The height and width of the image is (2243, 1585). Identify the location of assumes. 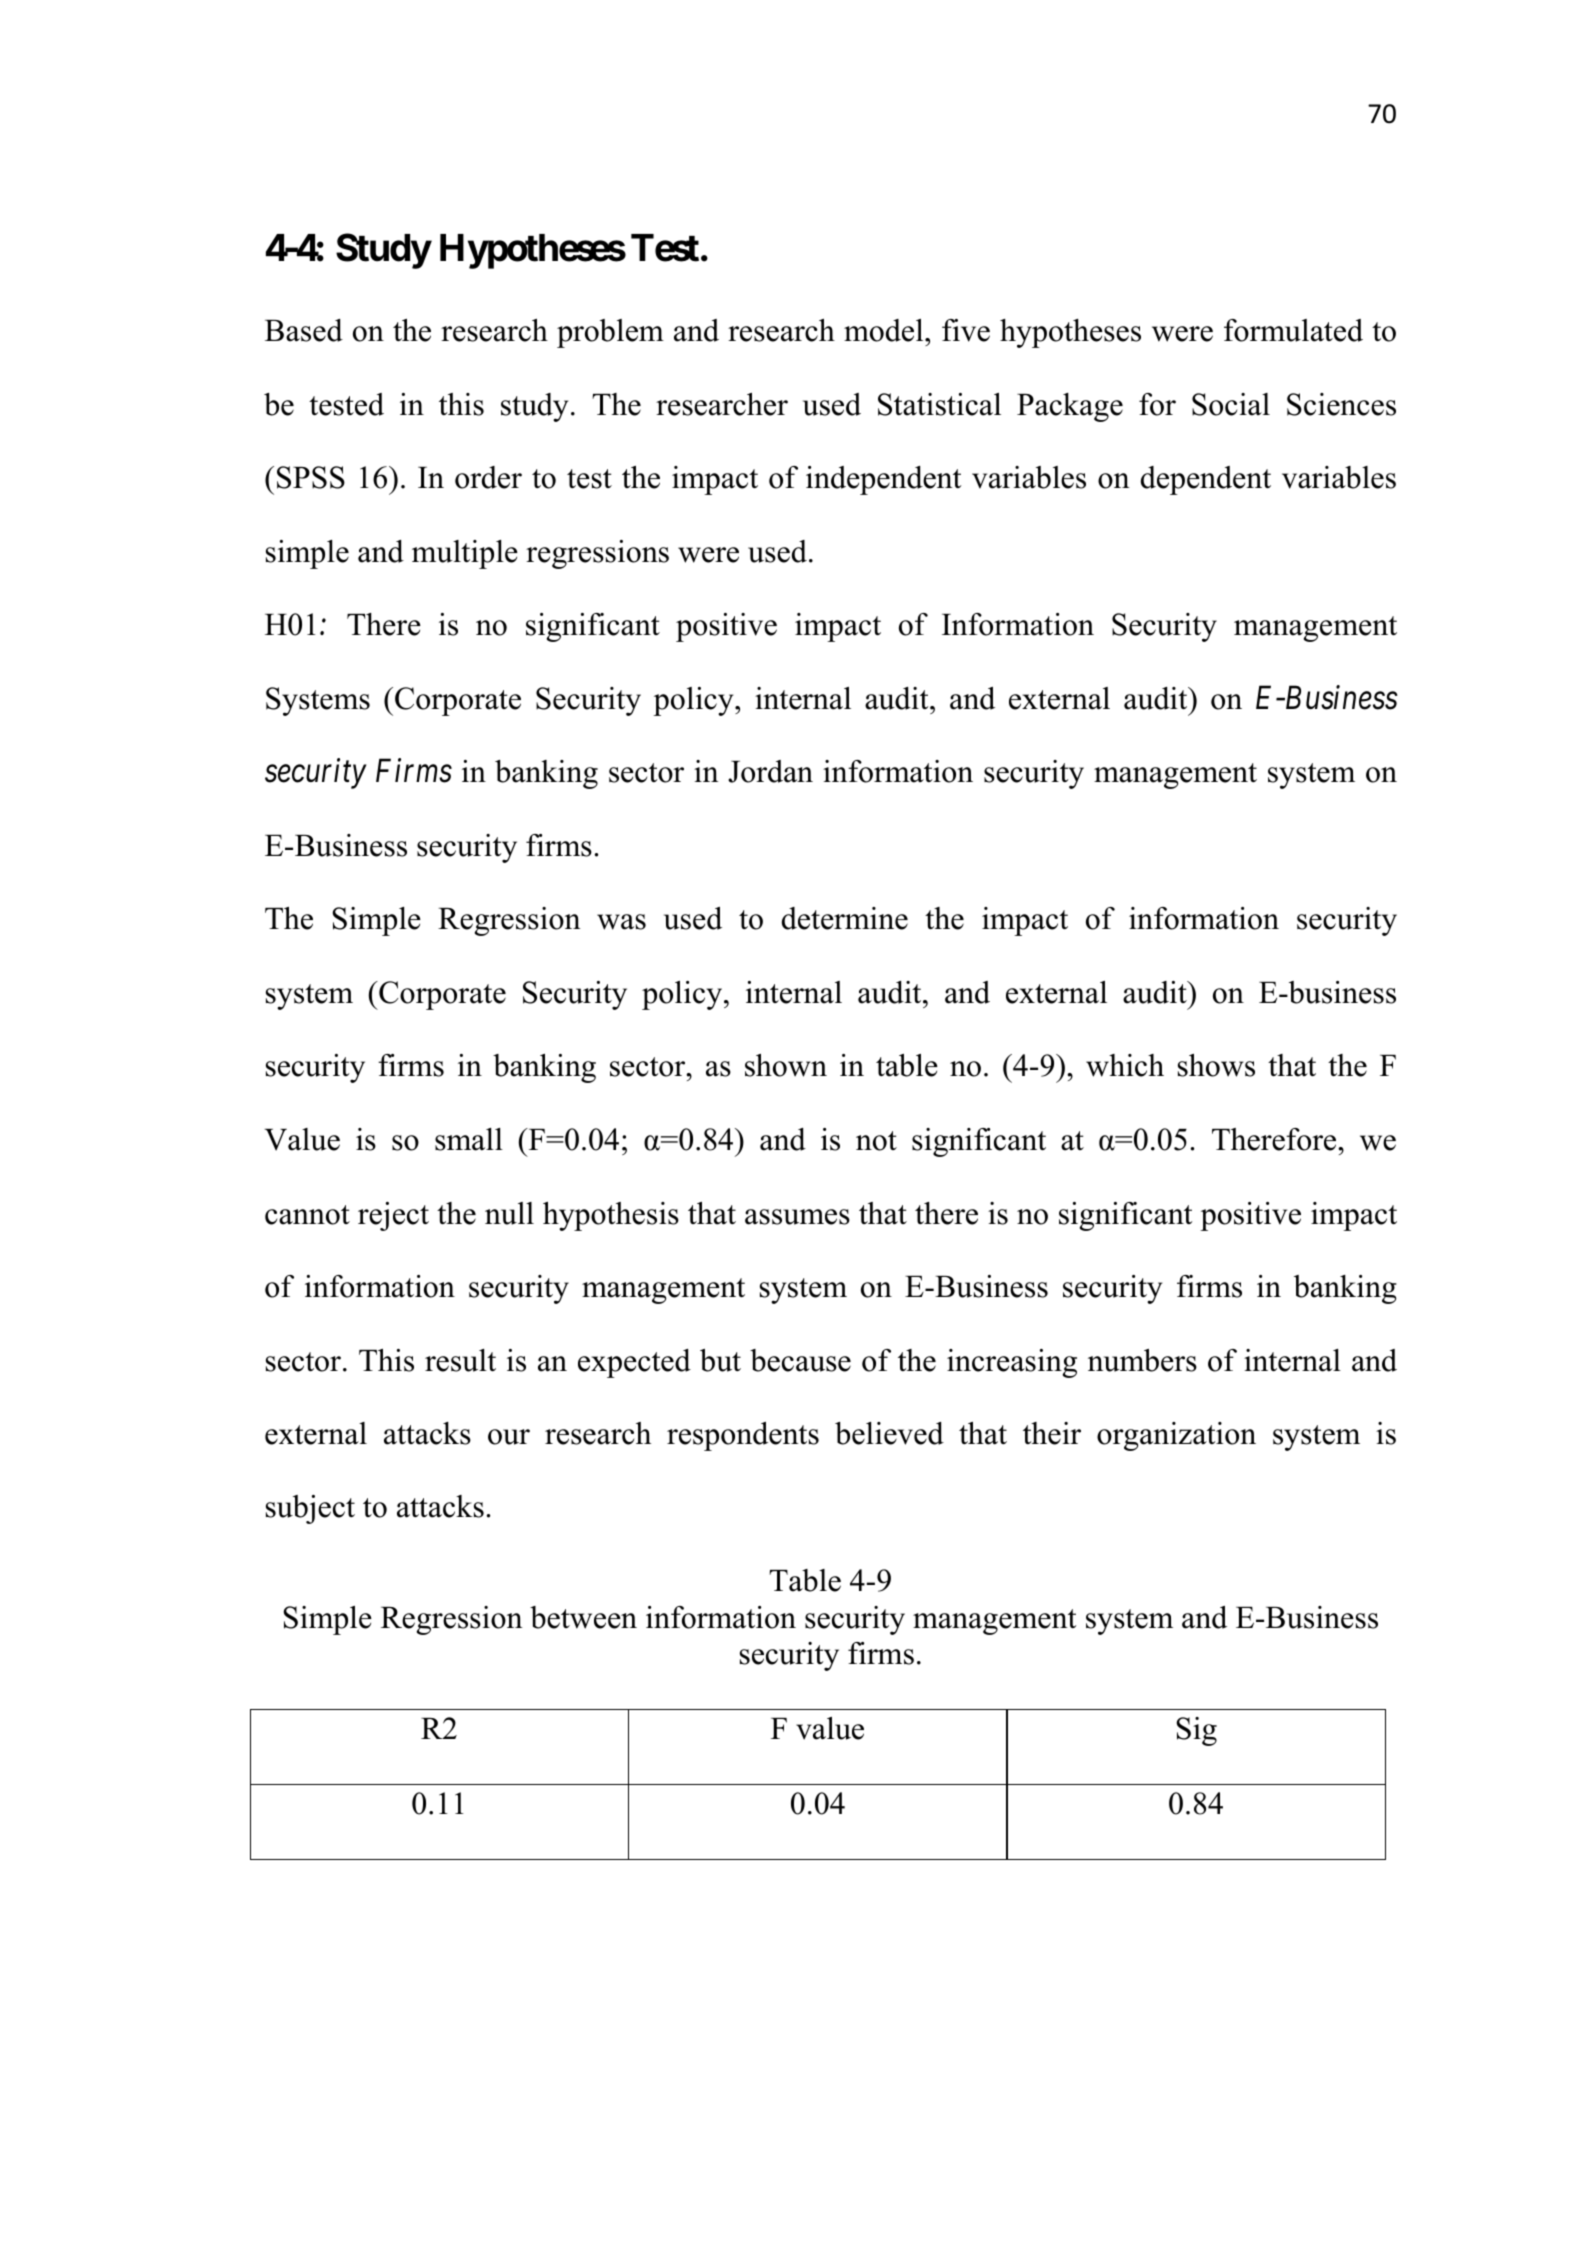
(797, 1217).
